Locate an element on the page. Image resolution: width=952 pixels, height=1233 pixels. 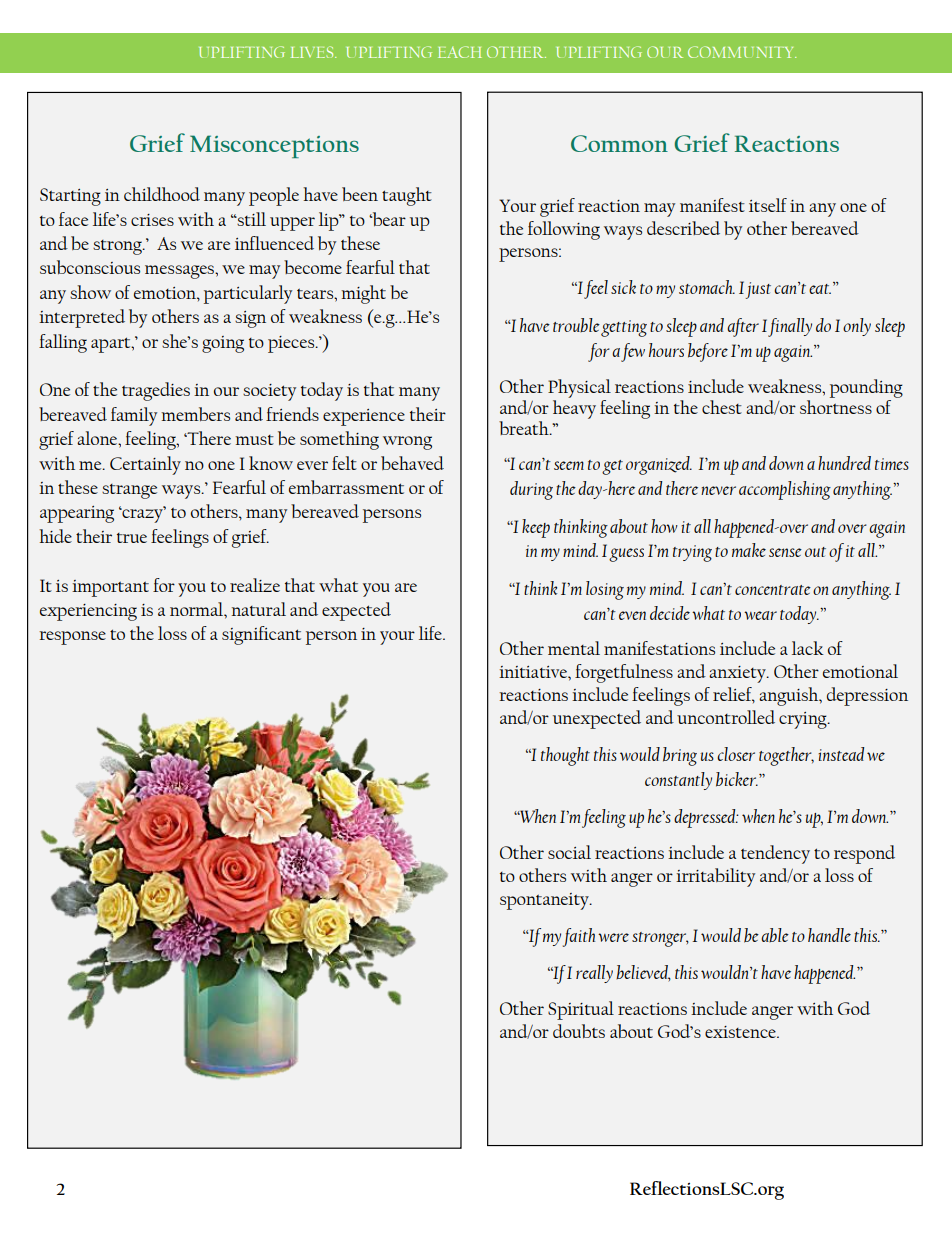
Misconceptions is located at coordinates (274, 146).
